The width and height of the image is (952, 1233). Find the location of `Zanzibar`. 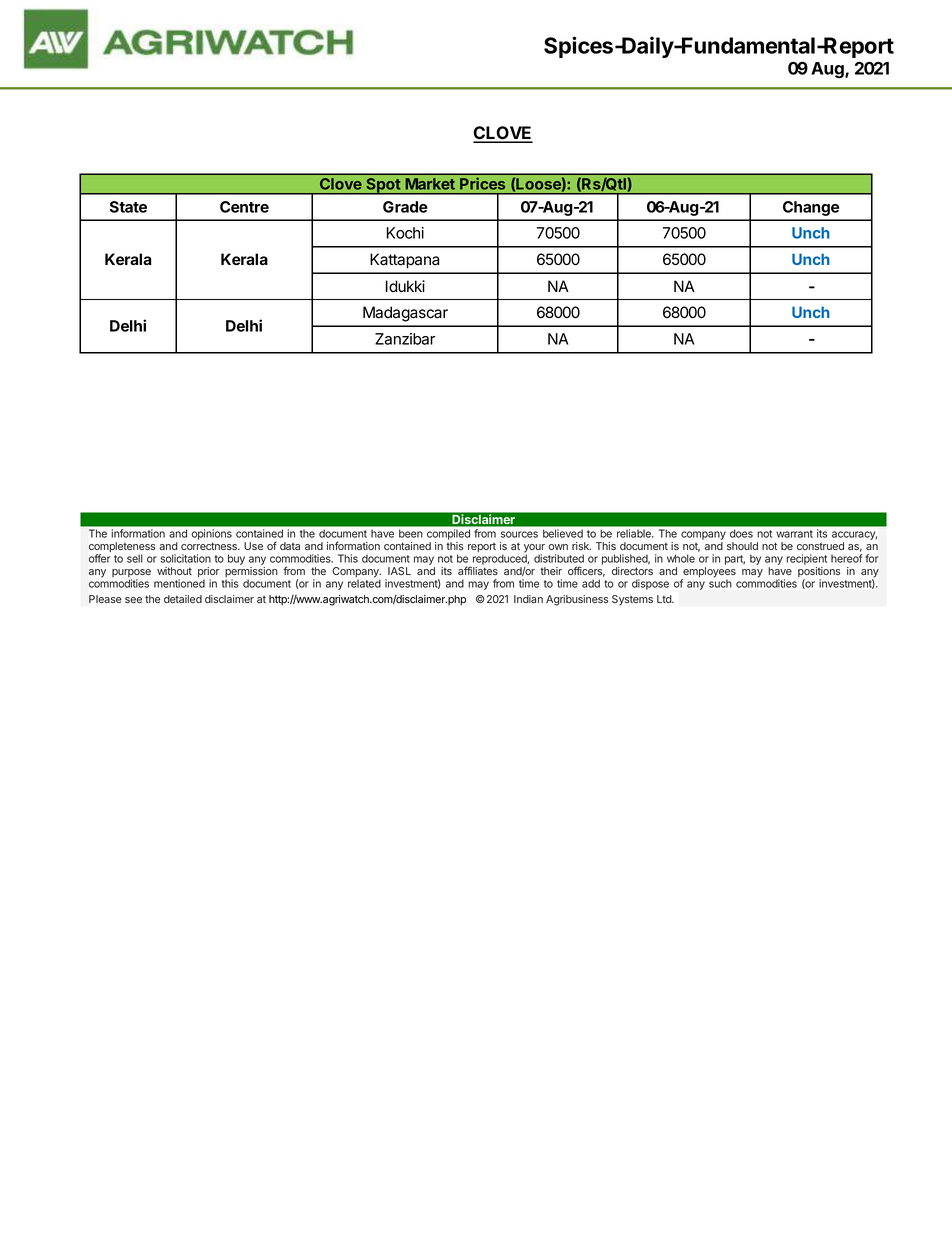

Zanzibar is located at coordinates (405, 339).
